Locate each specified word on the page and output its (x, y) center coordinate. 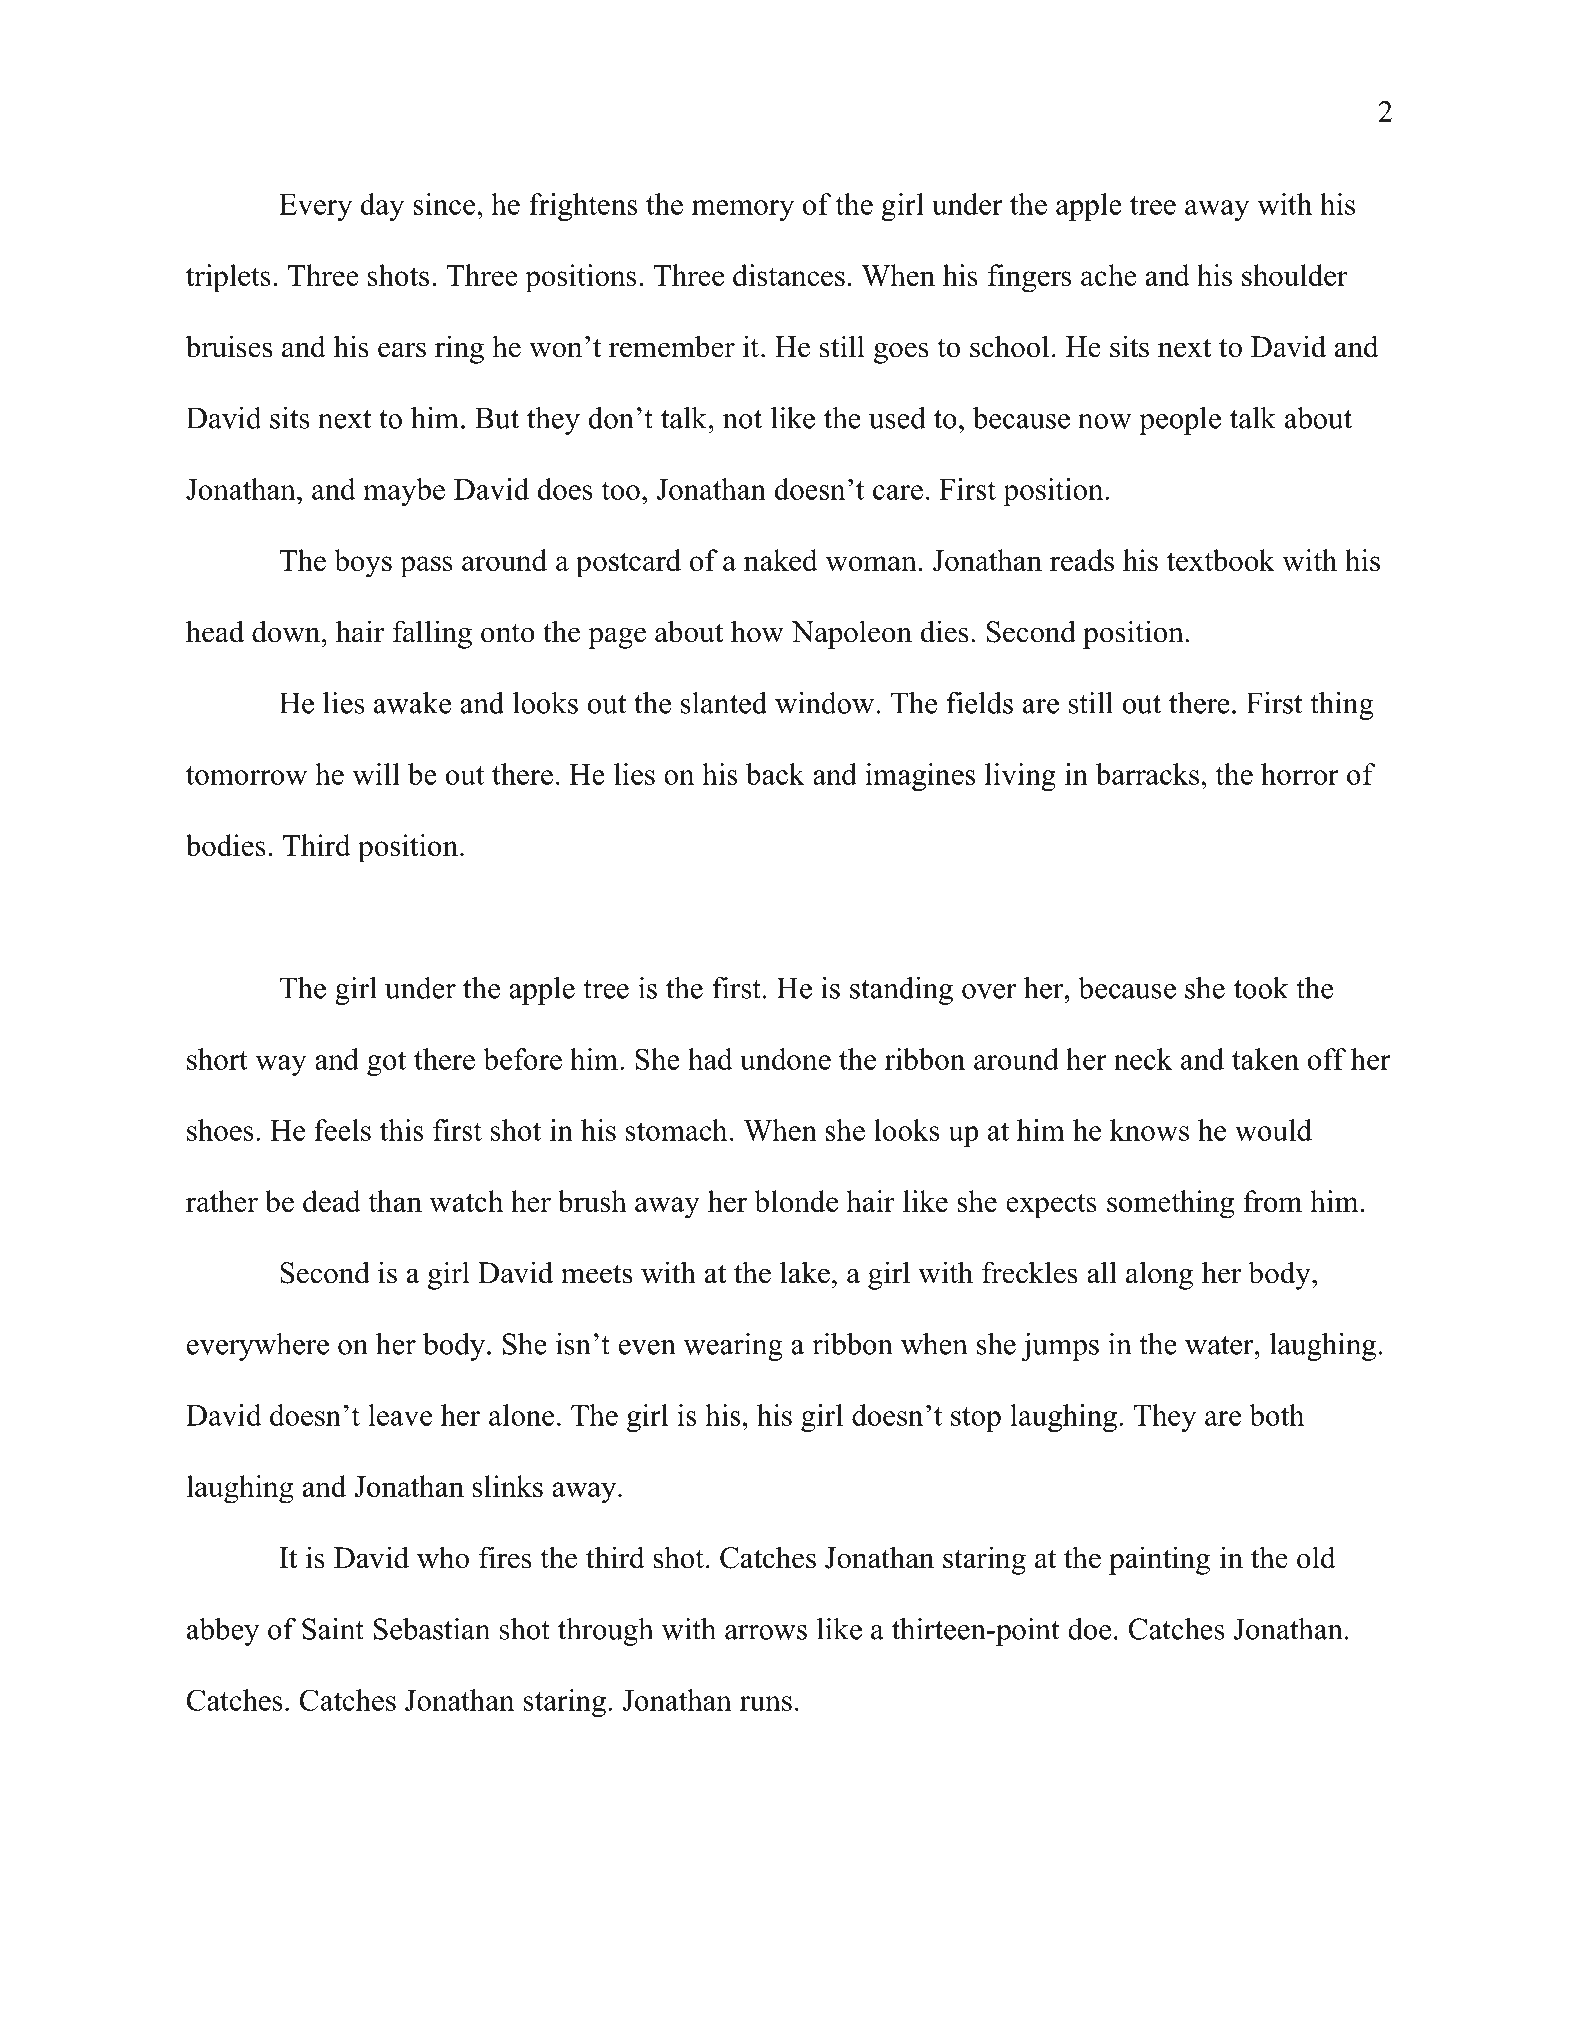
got (386, 1063)
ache (1109, 275)
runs (766, 1703)
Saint (333, 1629)
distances (789, 275)
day (382, 207)
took (1261, 988)
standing (901, 991)
